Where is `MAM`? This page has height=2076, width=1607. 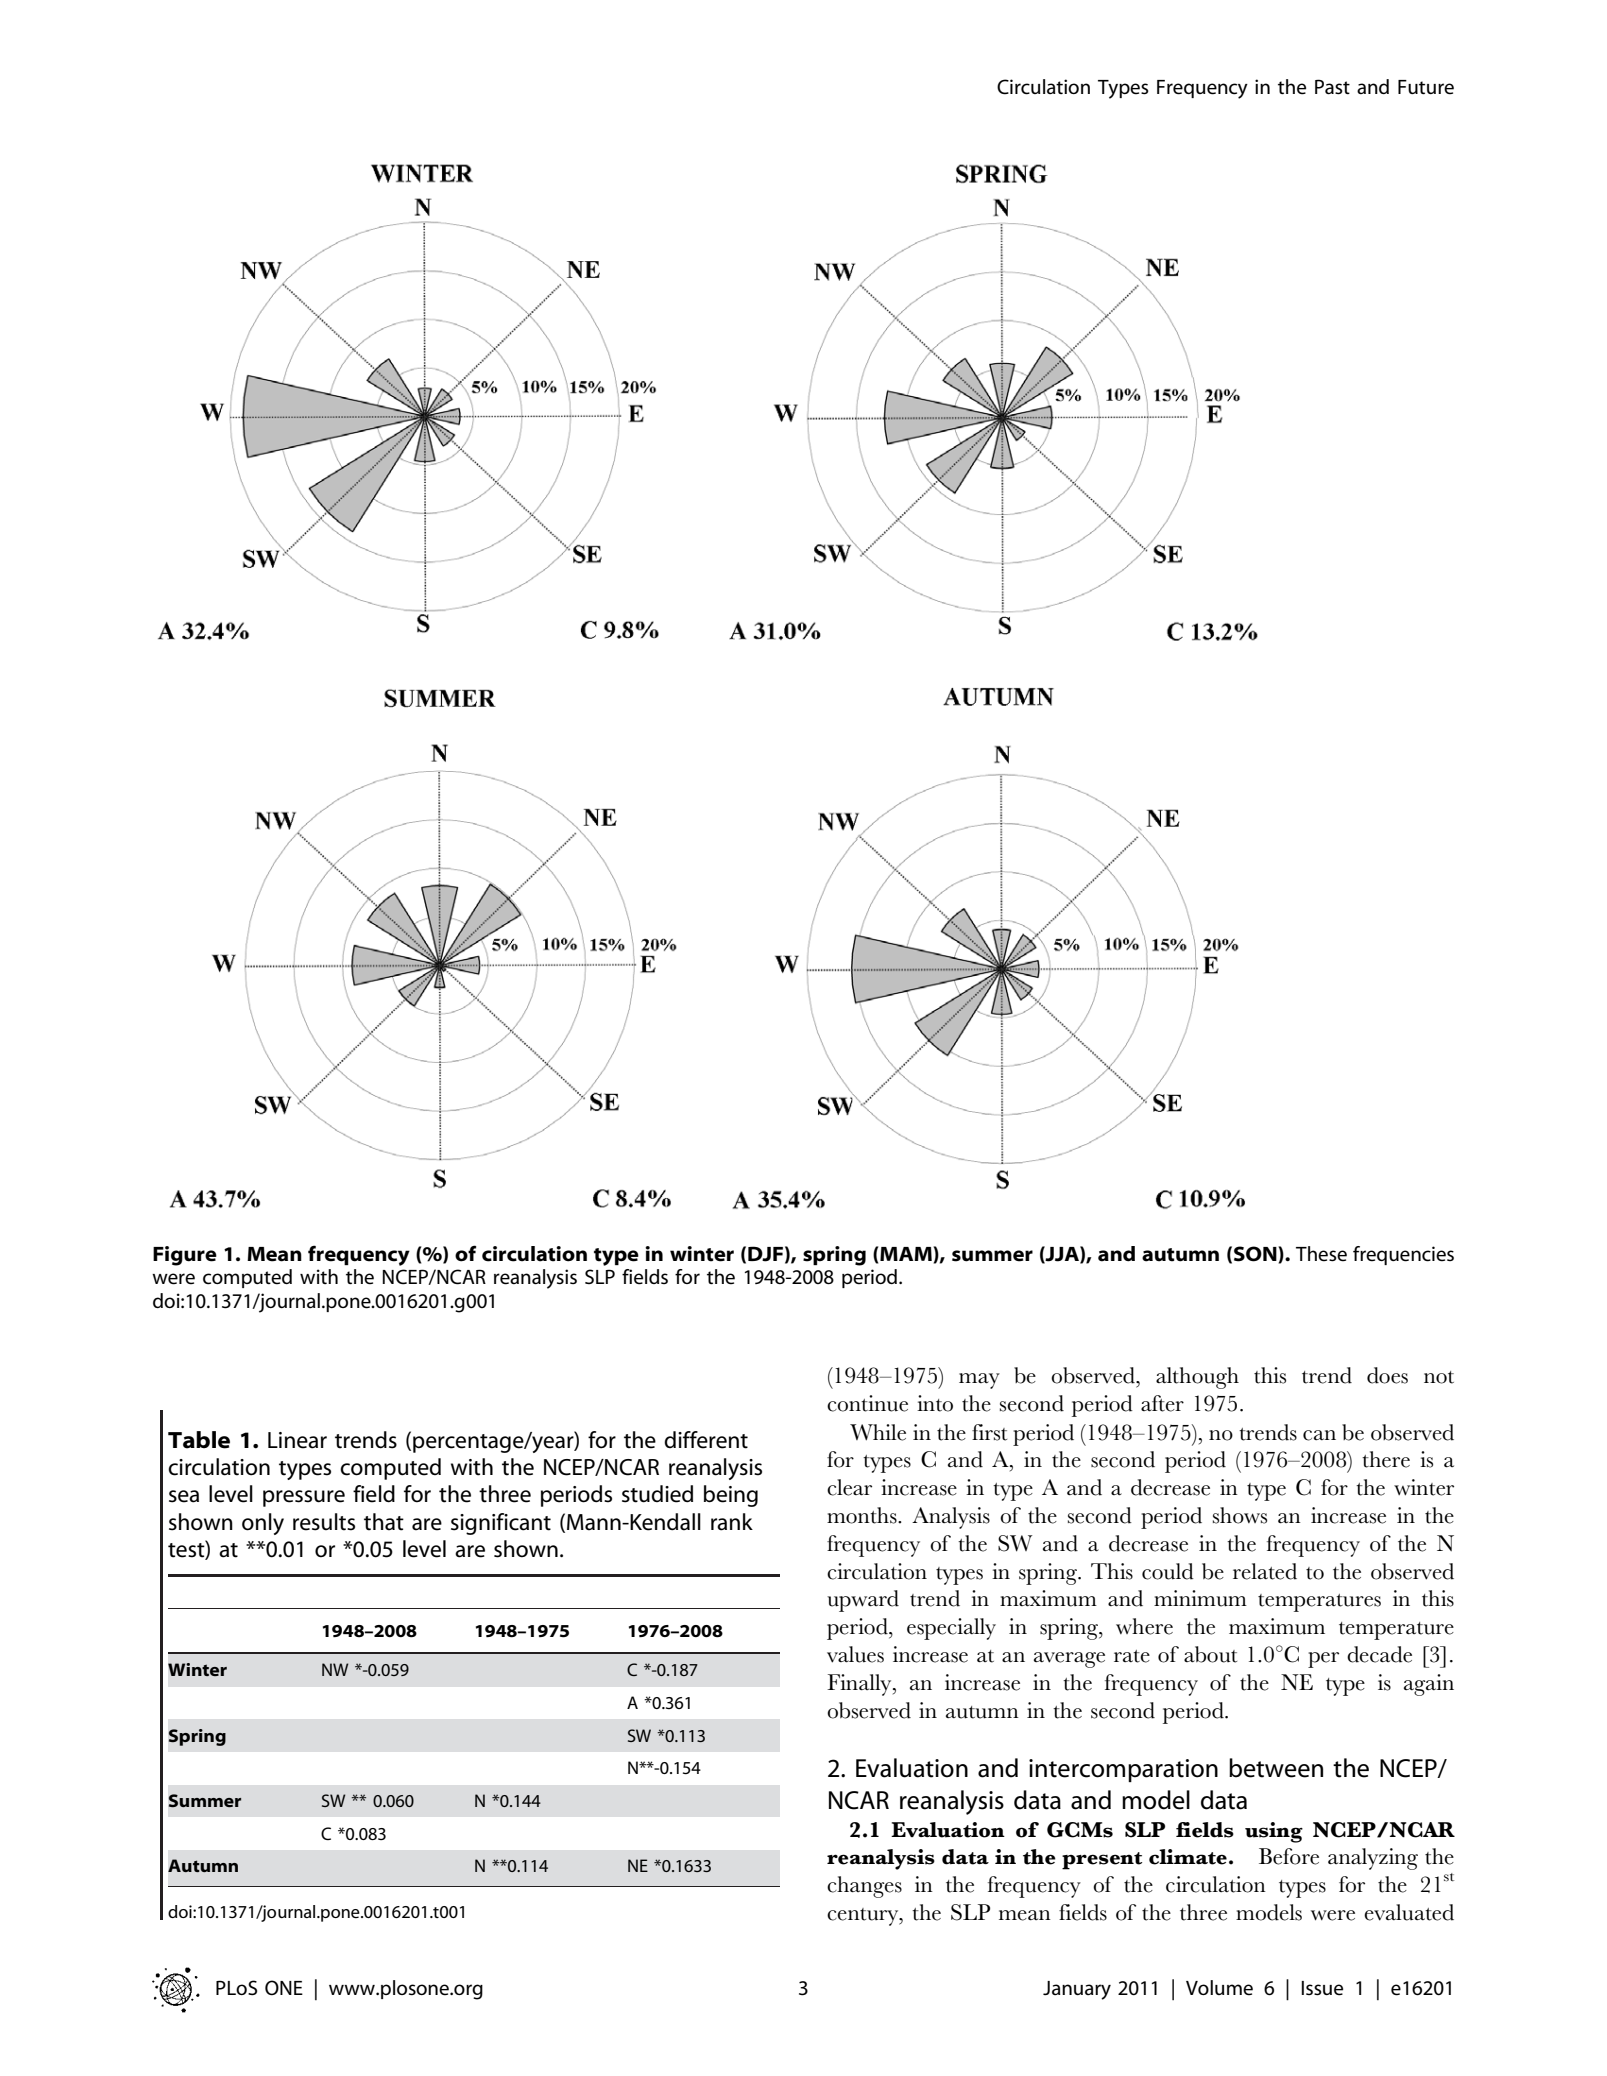 MAM is located at coordinates (907, 1253).
